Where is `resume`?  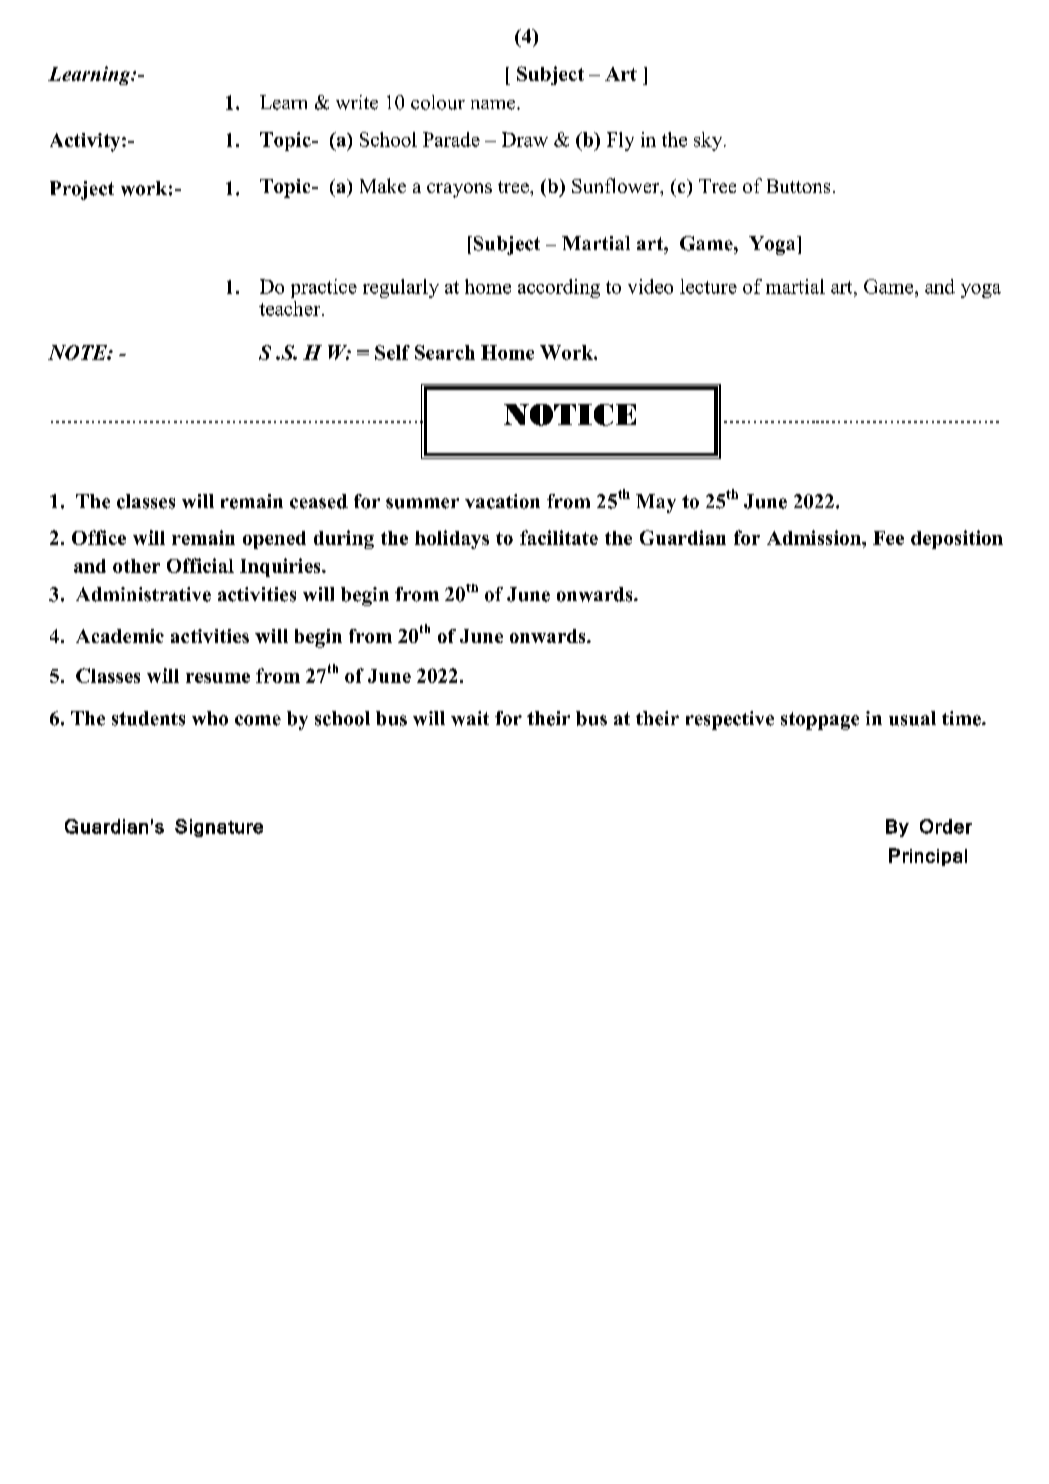 resume is located at coordinates (218, 678).
